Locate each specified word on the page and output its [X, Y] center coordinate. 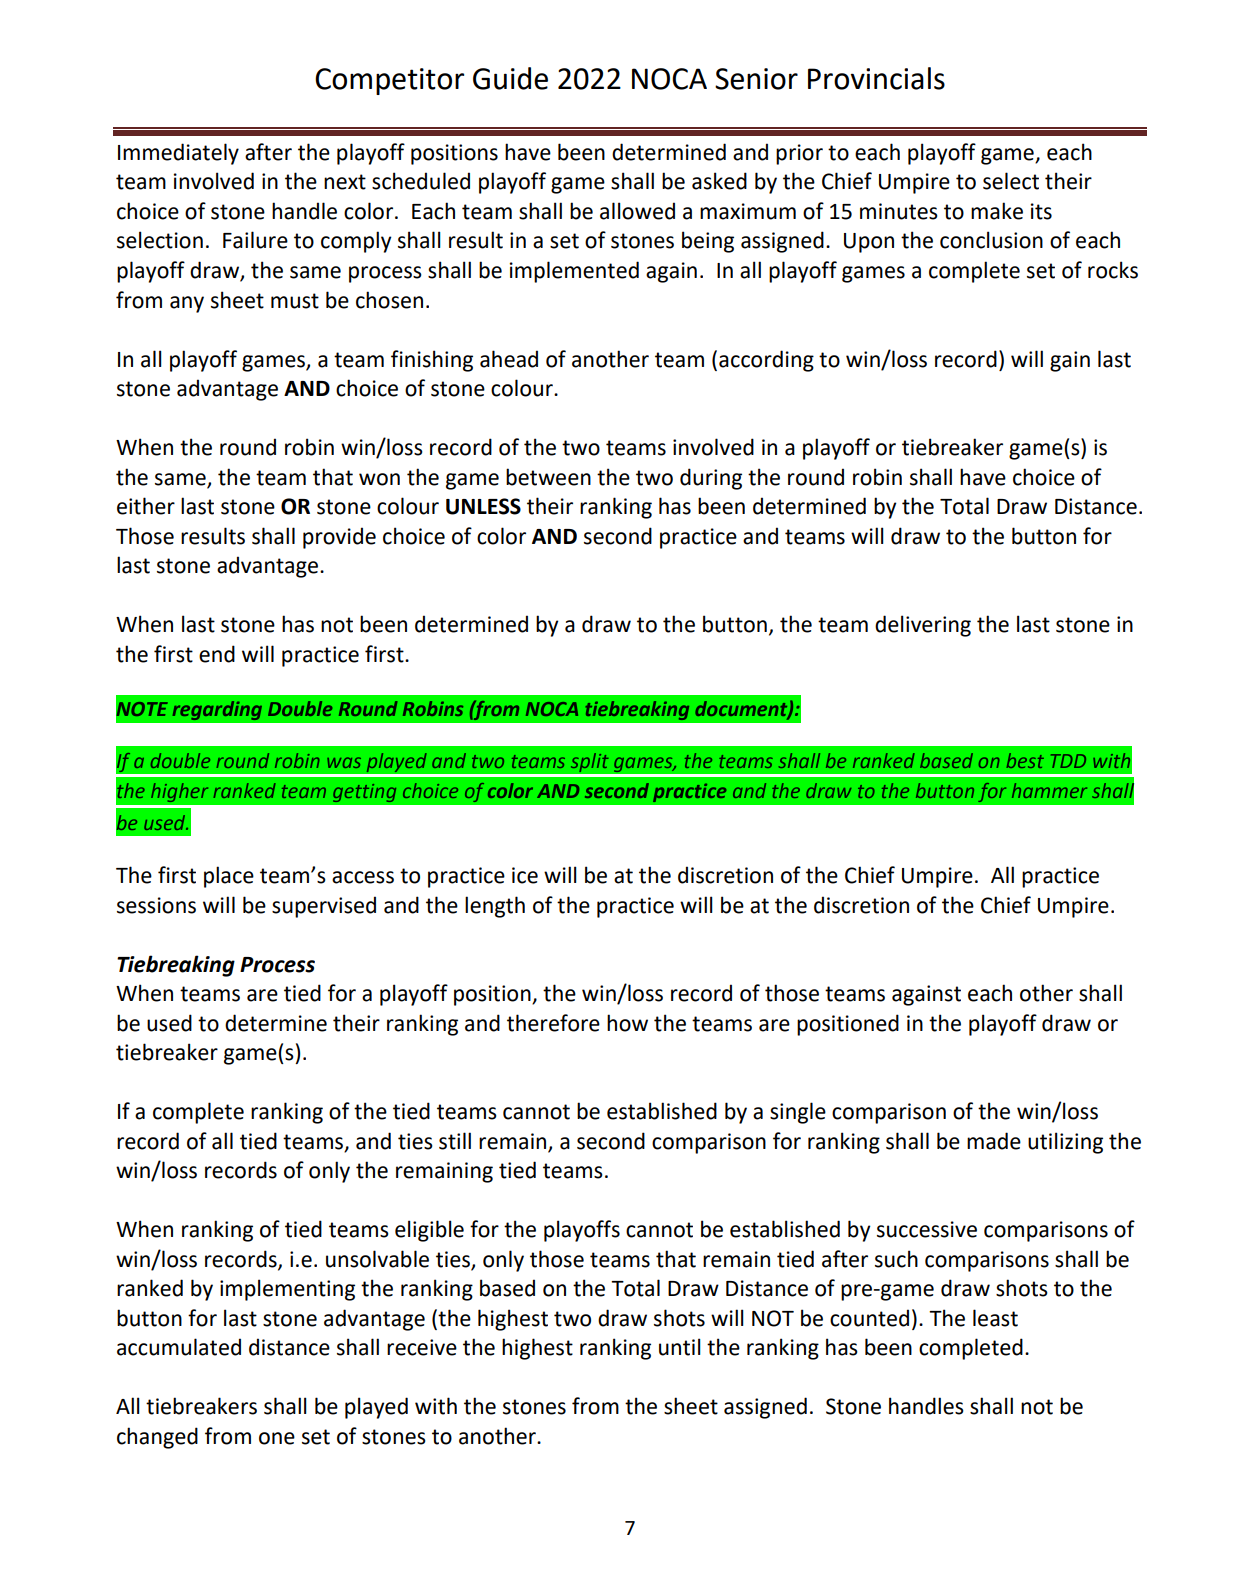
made [994, 1141]
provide [339, 538]
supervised [324, 907]
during [711, 479]
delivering [923, 626]
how [627, 1023]
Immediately [178, 154]
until [680, 1347]
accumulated [179, 1347]
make [997, 211]
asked [719, 181]
